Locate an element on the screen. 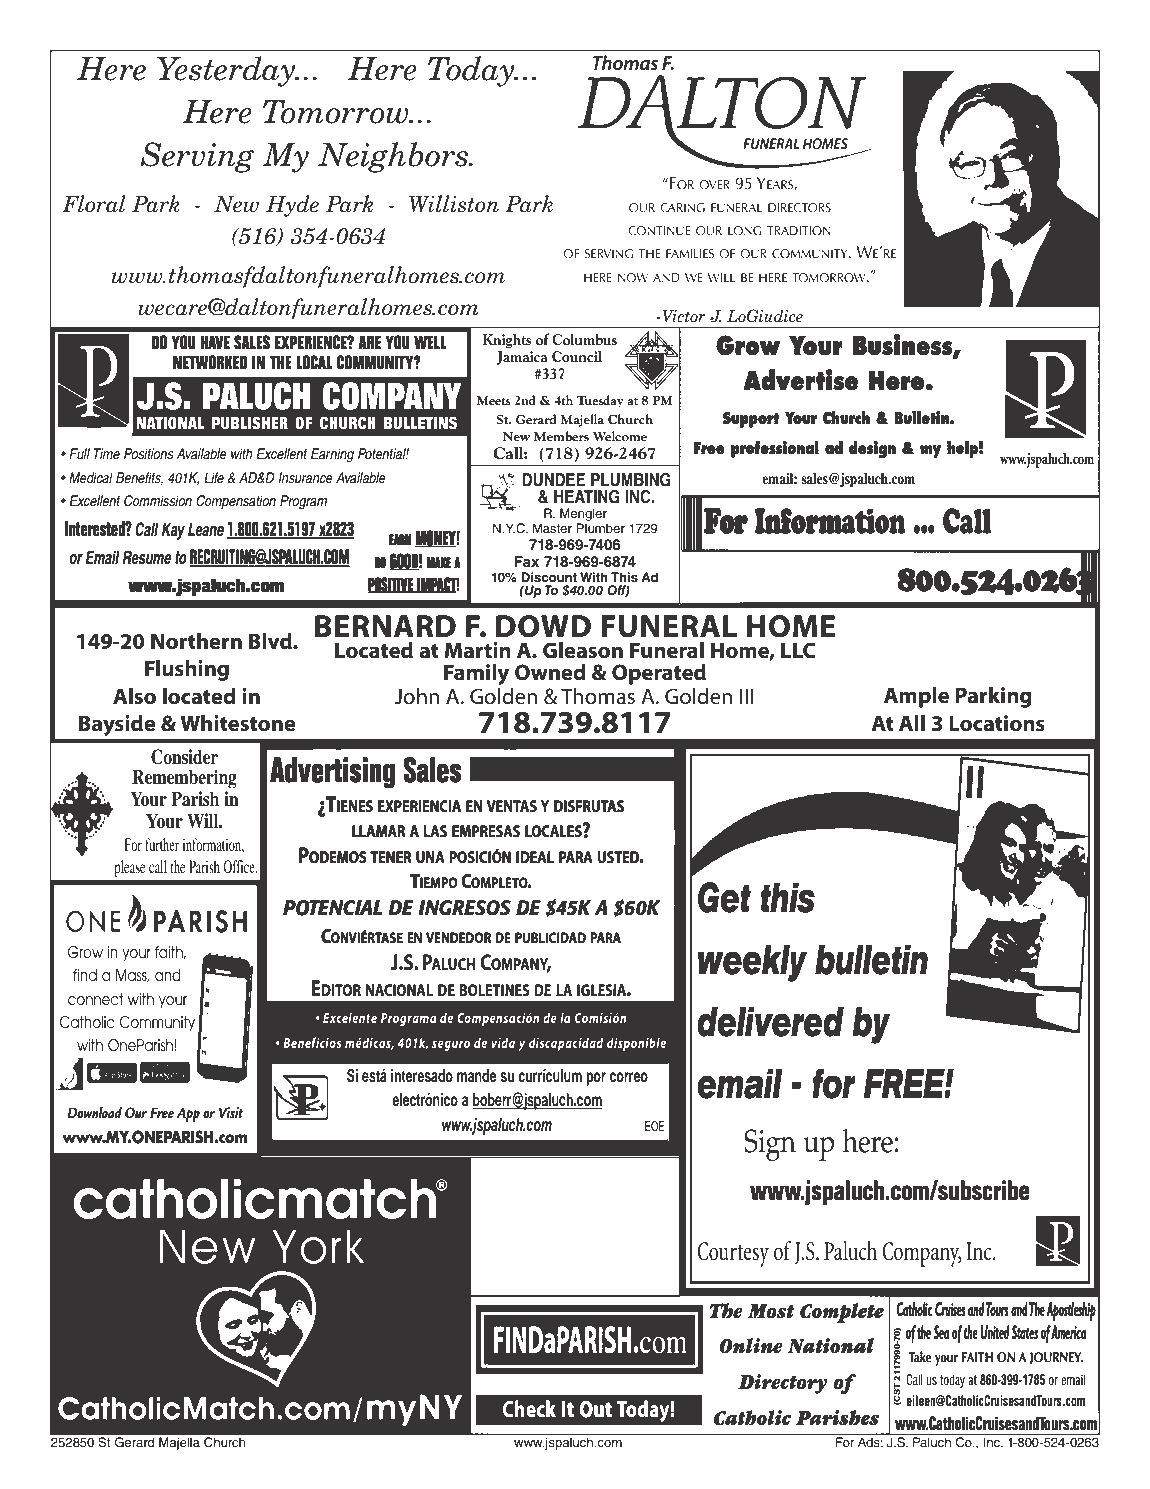 Image resolution: width=1150 pixels, height=1489 pixels. Out is located at coordinates (596, 1409).
